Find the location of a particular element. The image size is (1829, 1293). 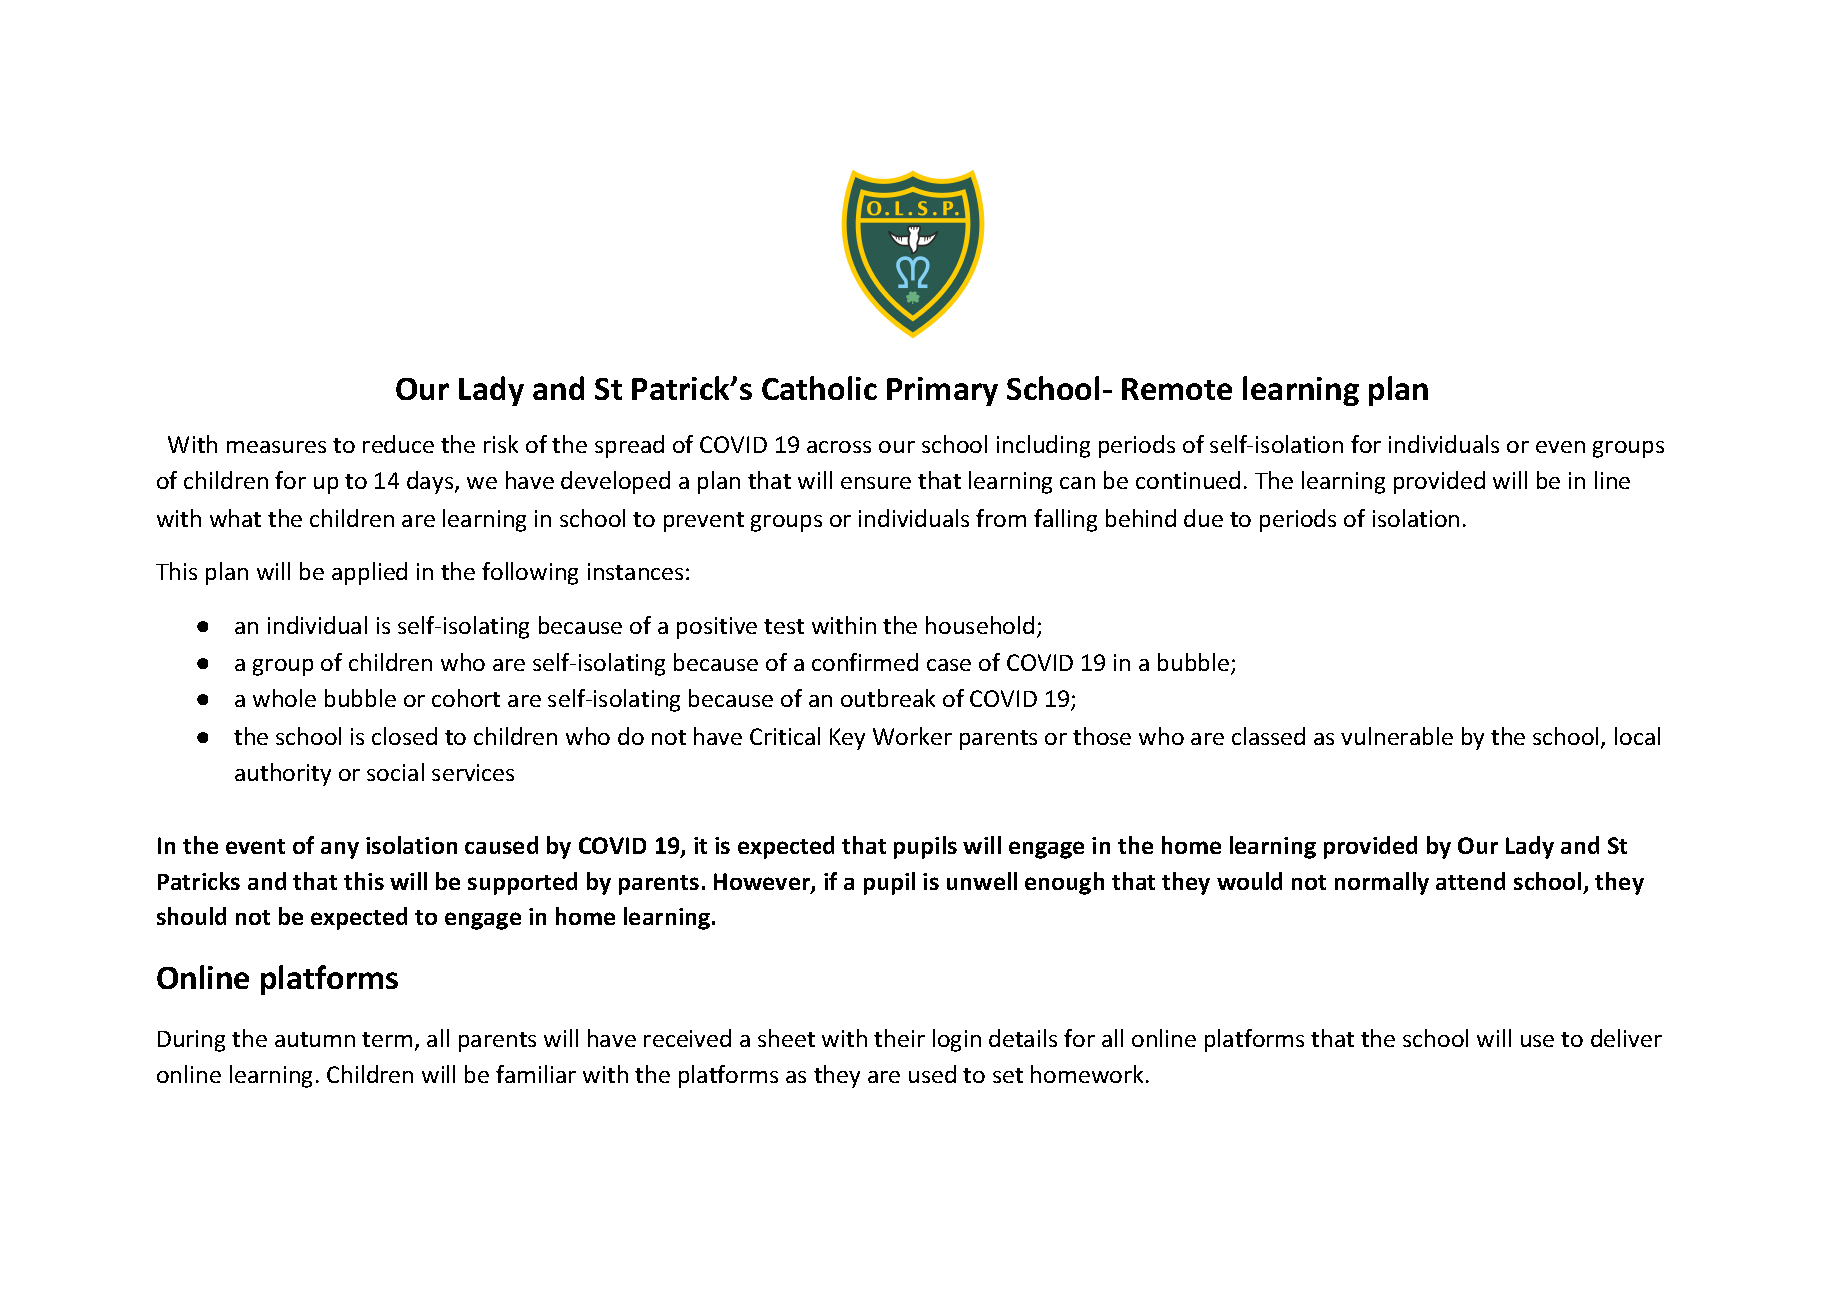

Worker is located at coordinates (912, 736).
